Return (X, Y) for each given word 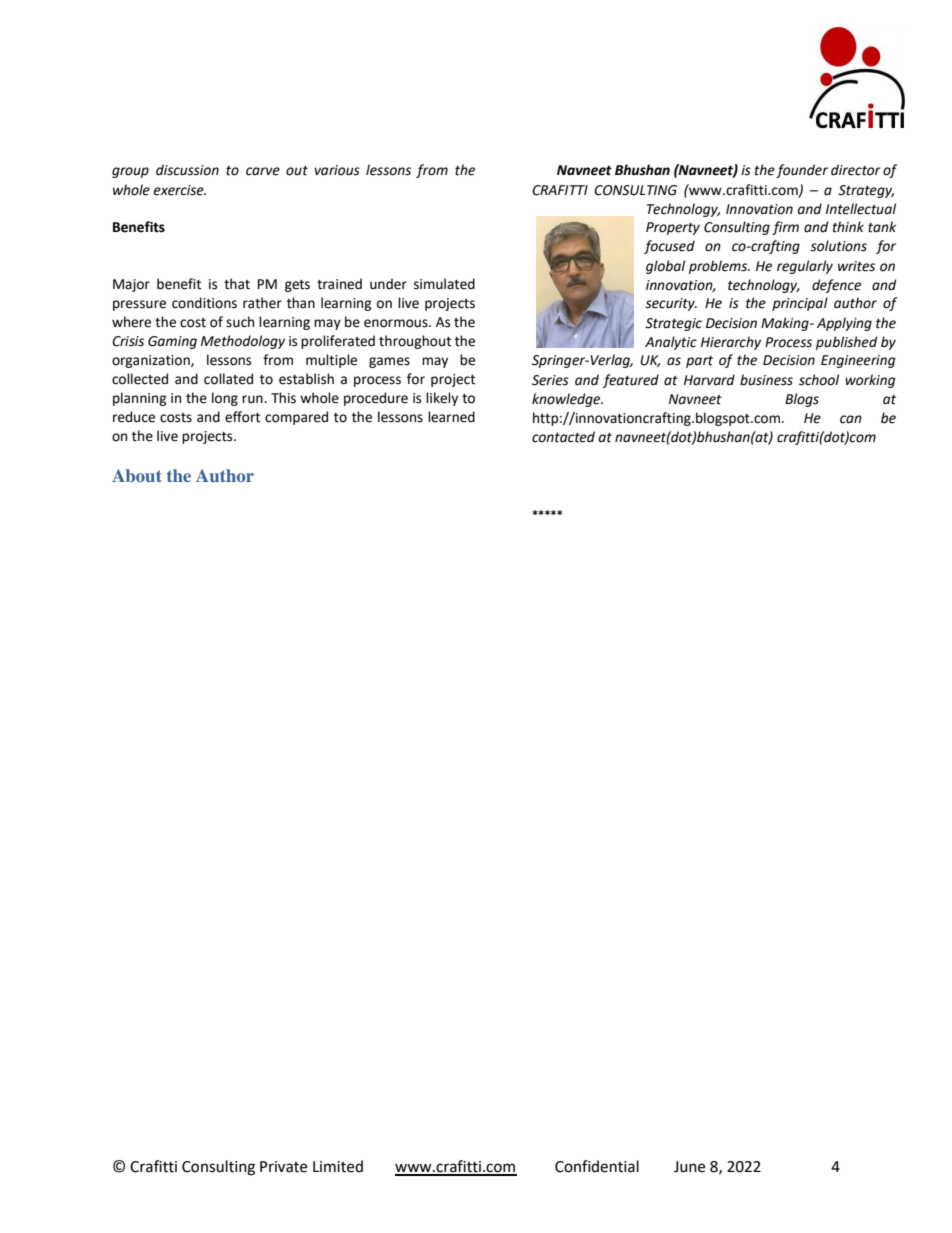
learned (451, 417)
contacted (563, 437)
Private (283, 1167)
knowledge (567, 400)
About (137, 475)
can (851, 419)
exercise (179, 190)
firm (785, 228)
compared (296, 418)
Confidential (597, 1166)
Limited (338, 1166)
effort (242, 417)
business (766, 380)
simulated (444, 284)
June (689, 1167)
